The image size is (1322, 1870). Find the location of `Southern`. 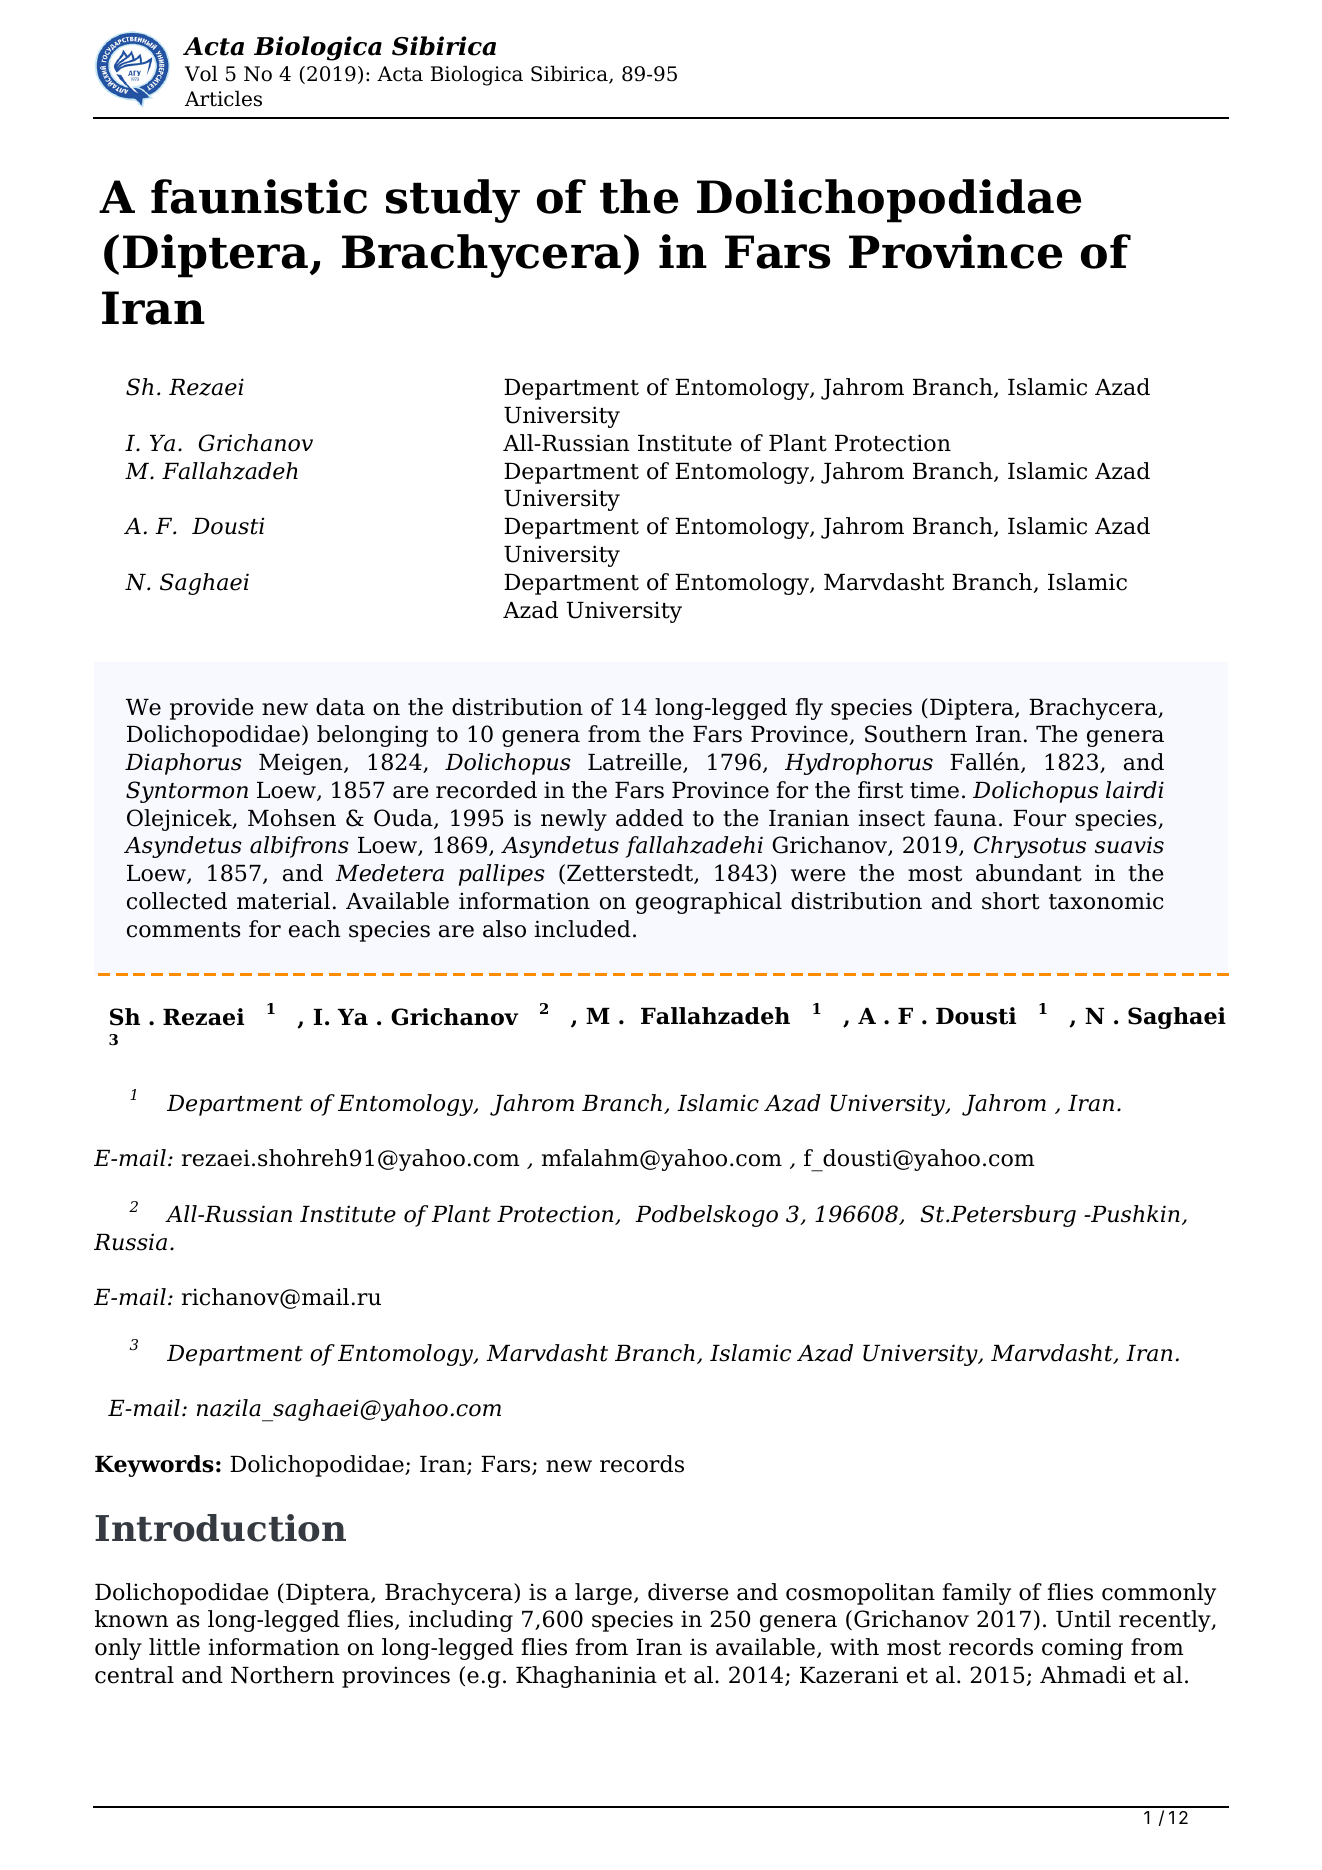

Southern is located at coordinates (916, 734).
